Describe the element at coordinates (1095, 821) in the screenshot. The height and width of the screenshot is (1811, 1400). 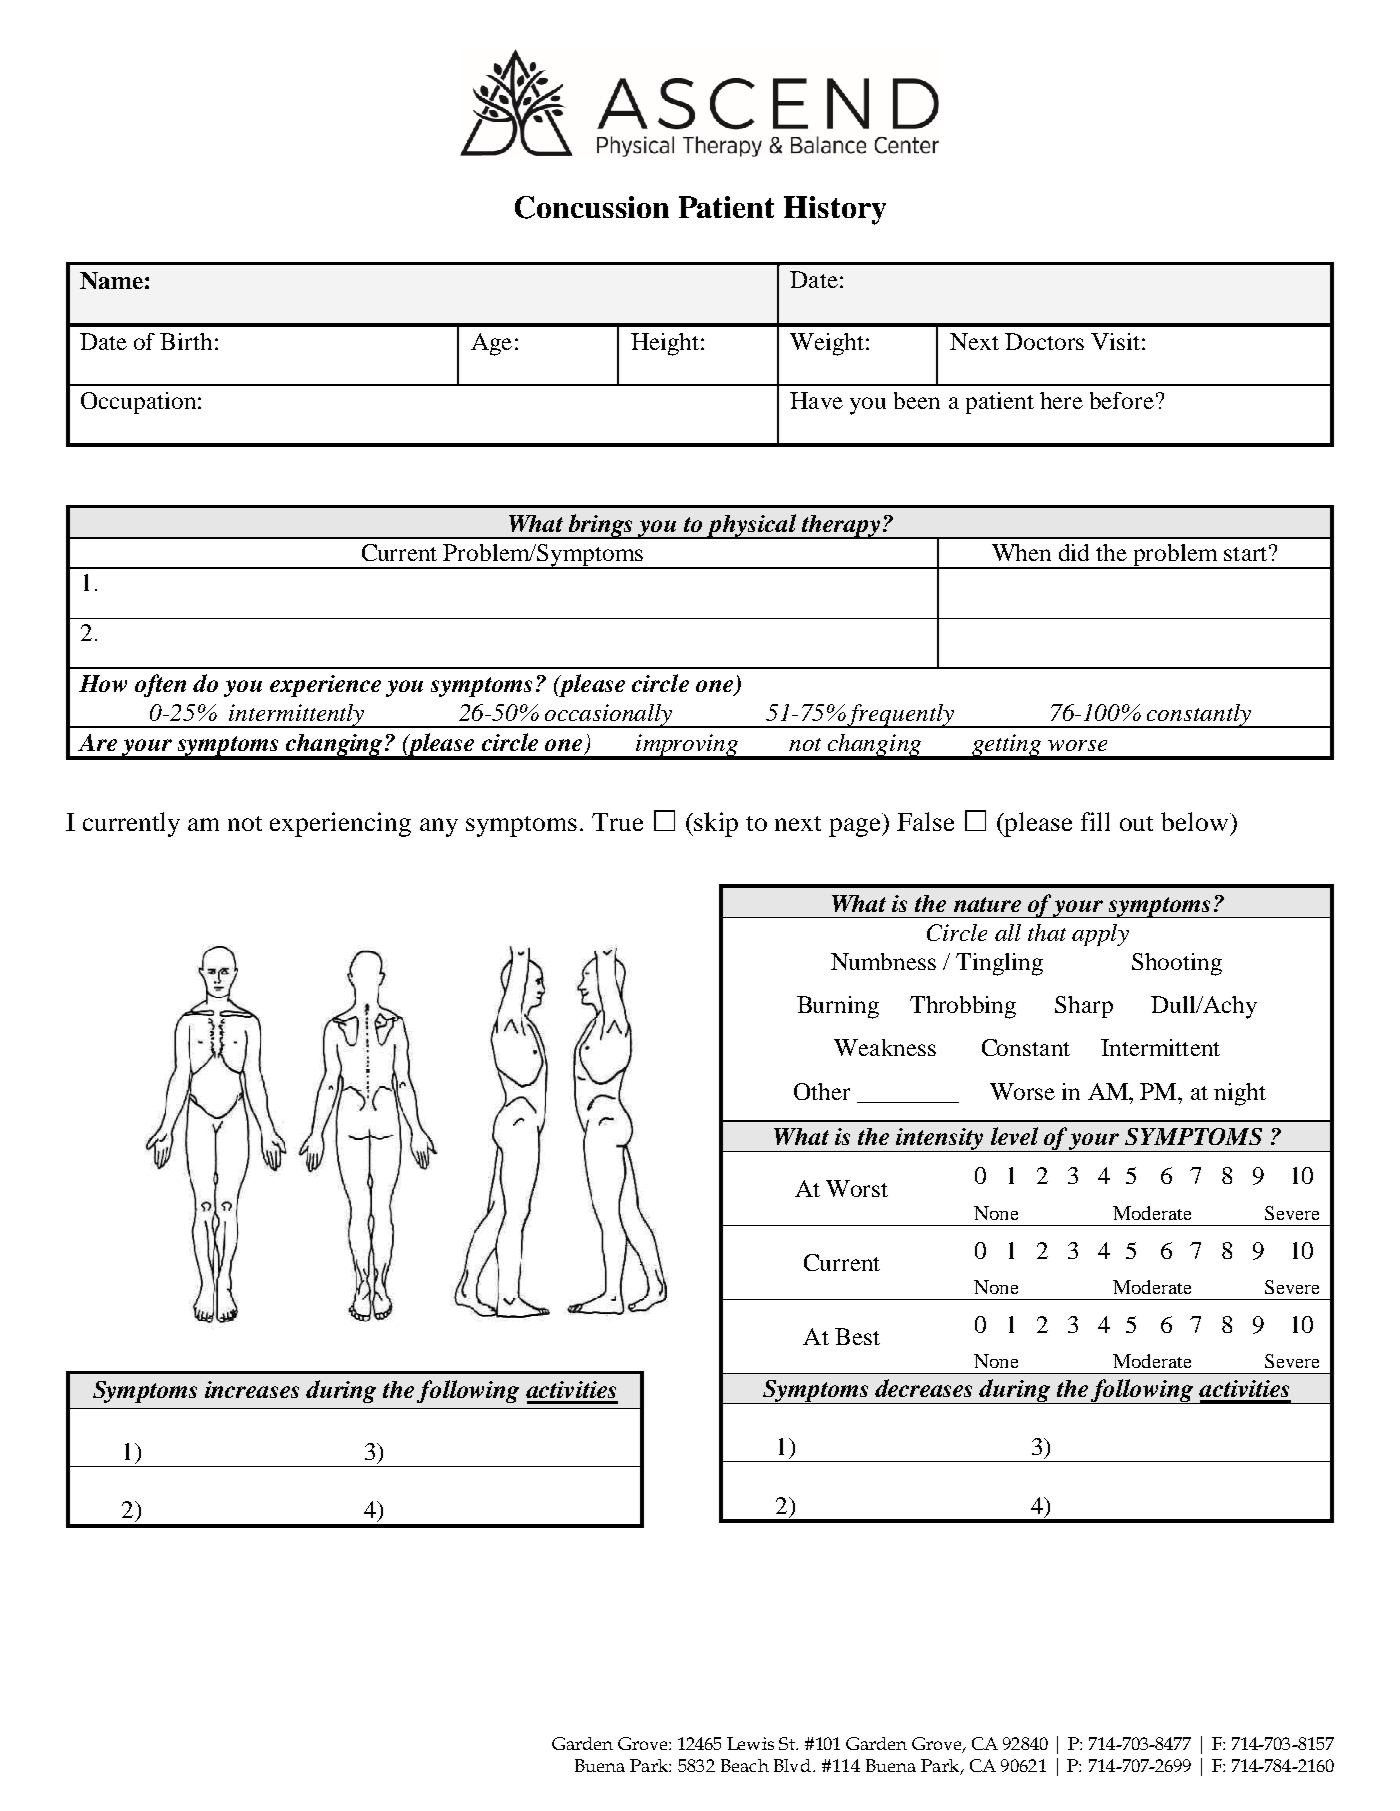
I see `fill` at that location.
